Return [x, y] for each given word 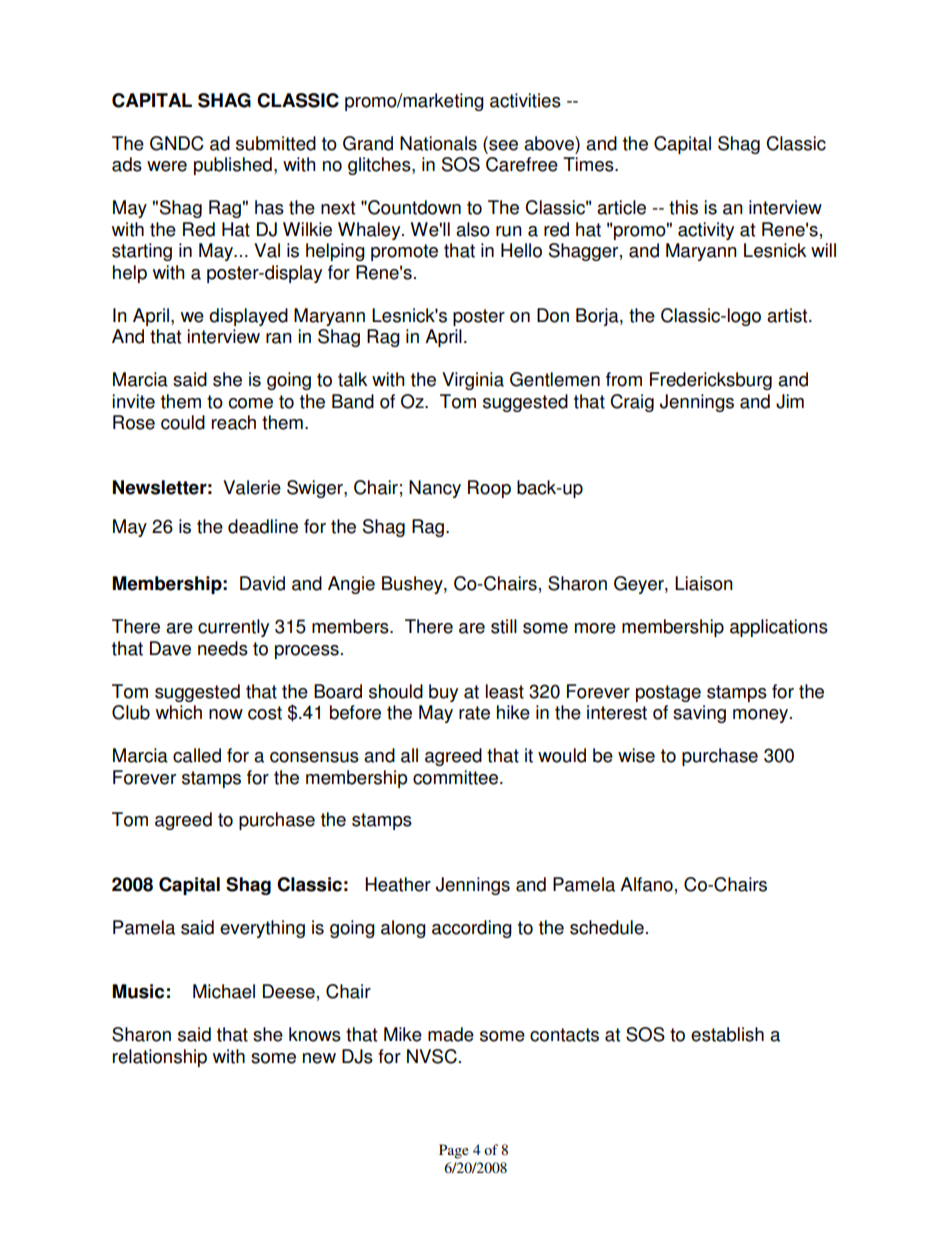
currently [233, 628]
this [683, 207]
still [504, 626]
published [233, 166]
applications [779, 628]
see [502, 144]
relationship [160, 1058]
